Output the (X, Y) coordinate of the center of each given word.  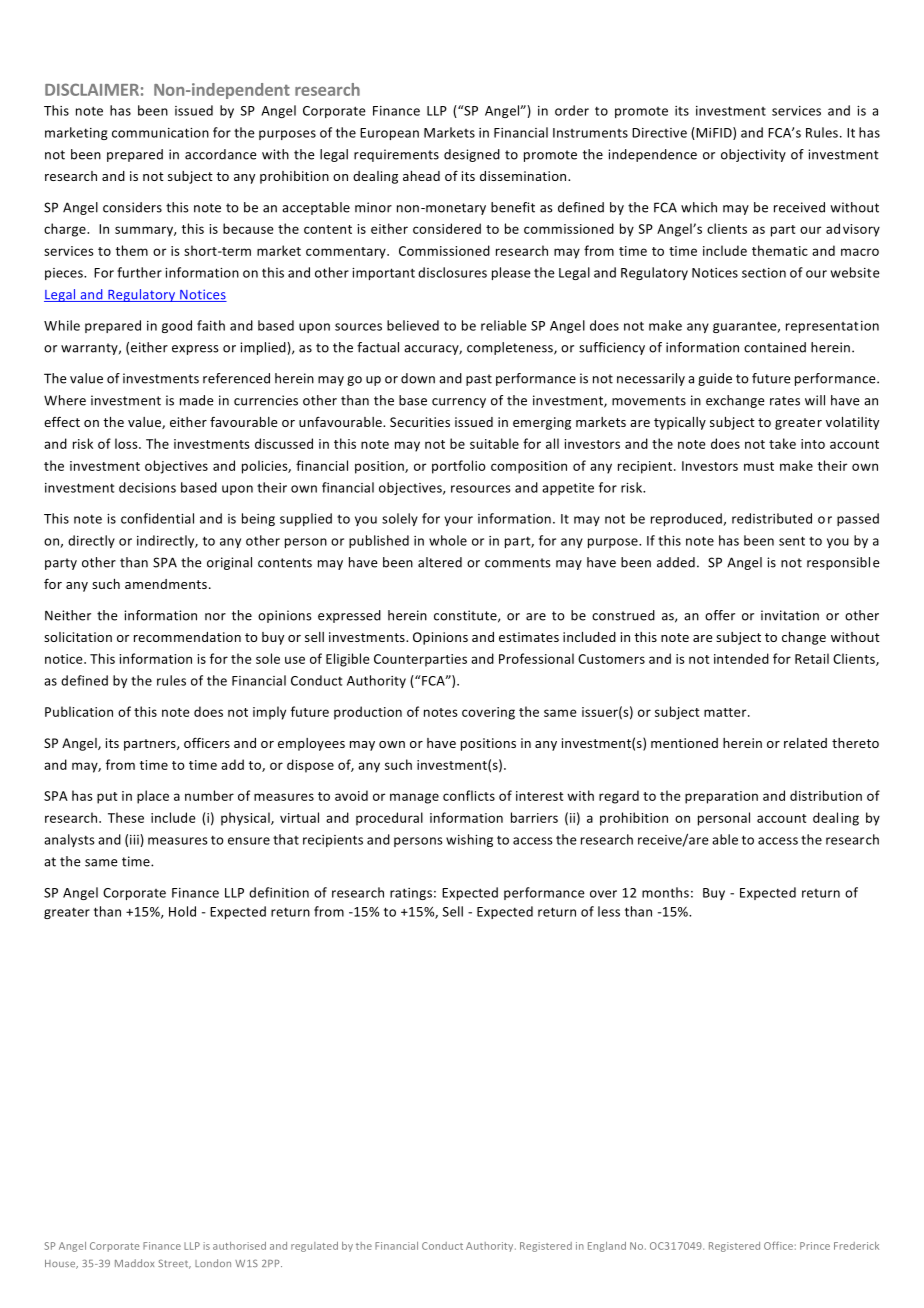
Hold (182, 911)
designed (472, 155)
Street (174, 1264)
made (196, 400)
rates (785, 401)
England (607, 1247)
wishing (469, 840)
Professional (536, 658)
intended (741, 658)
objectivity (753, 155)
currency (459, 403)
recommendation (187, 637)
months (665, 892)
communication (160, 133)
